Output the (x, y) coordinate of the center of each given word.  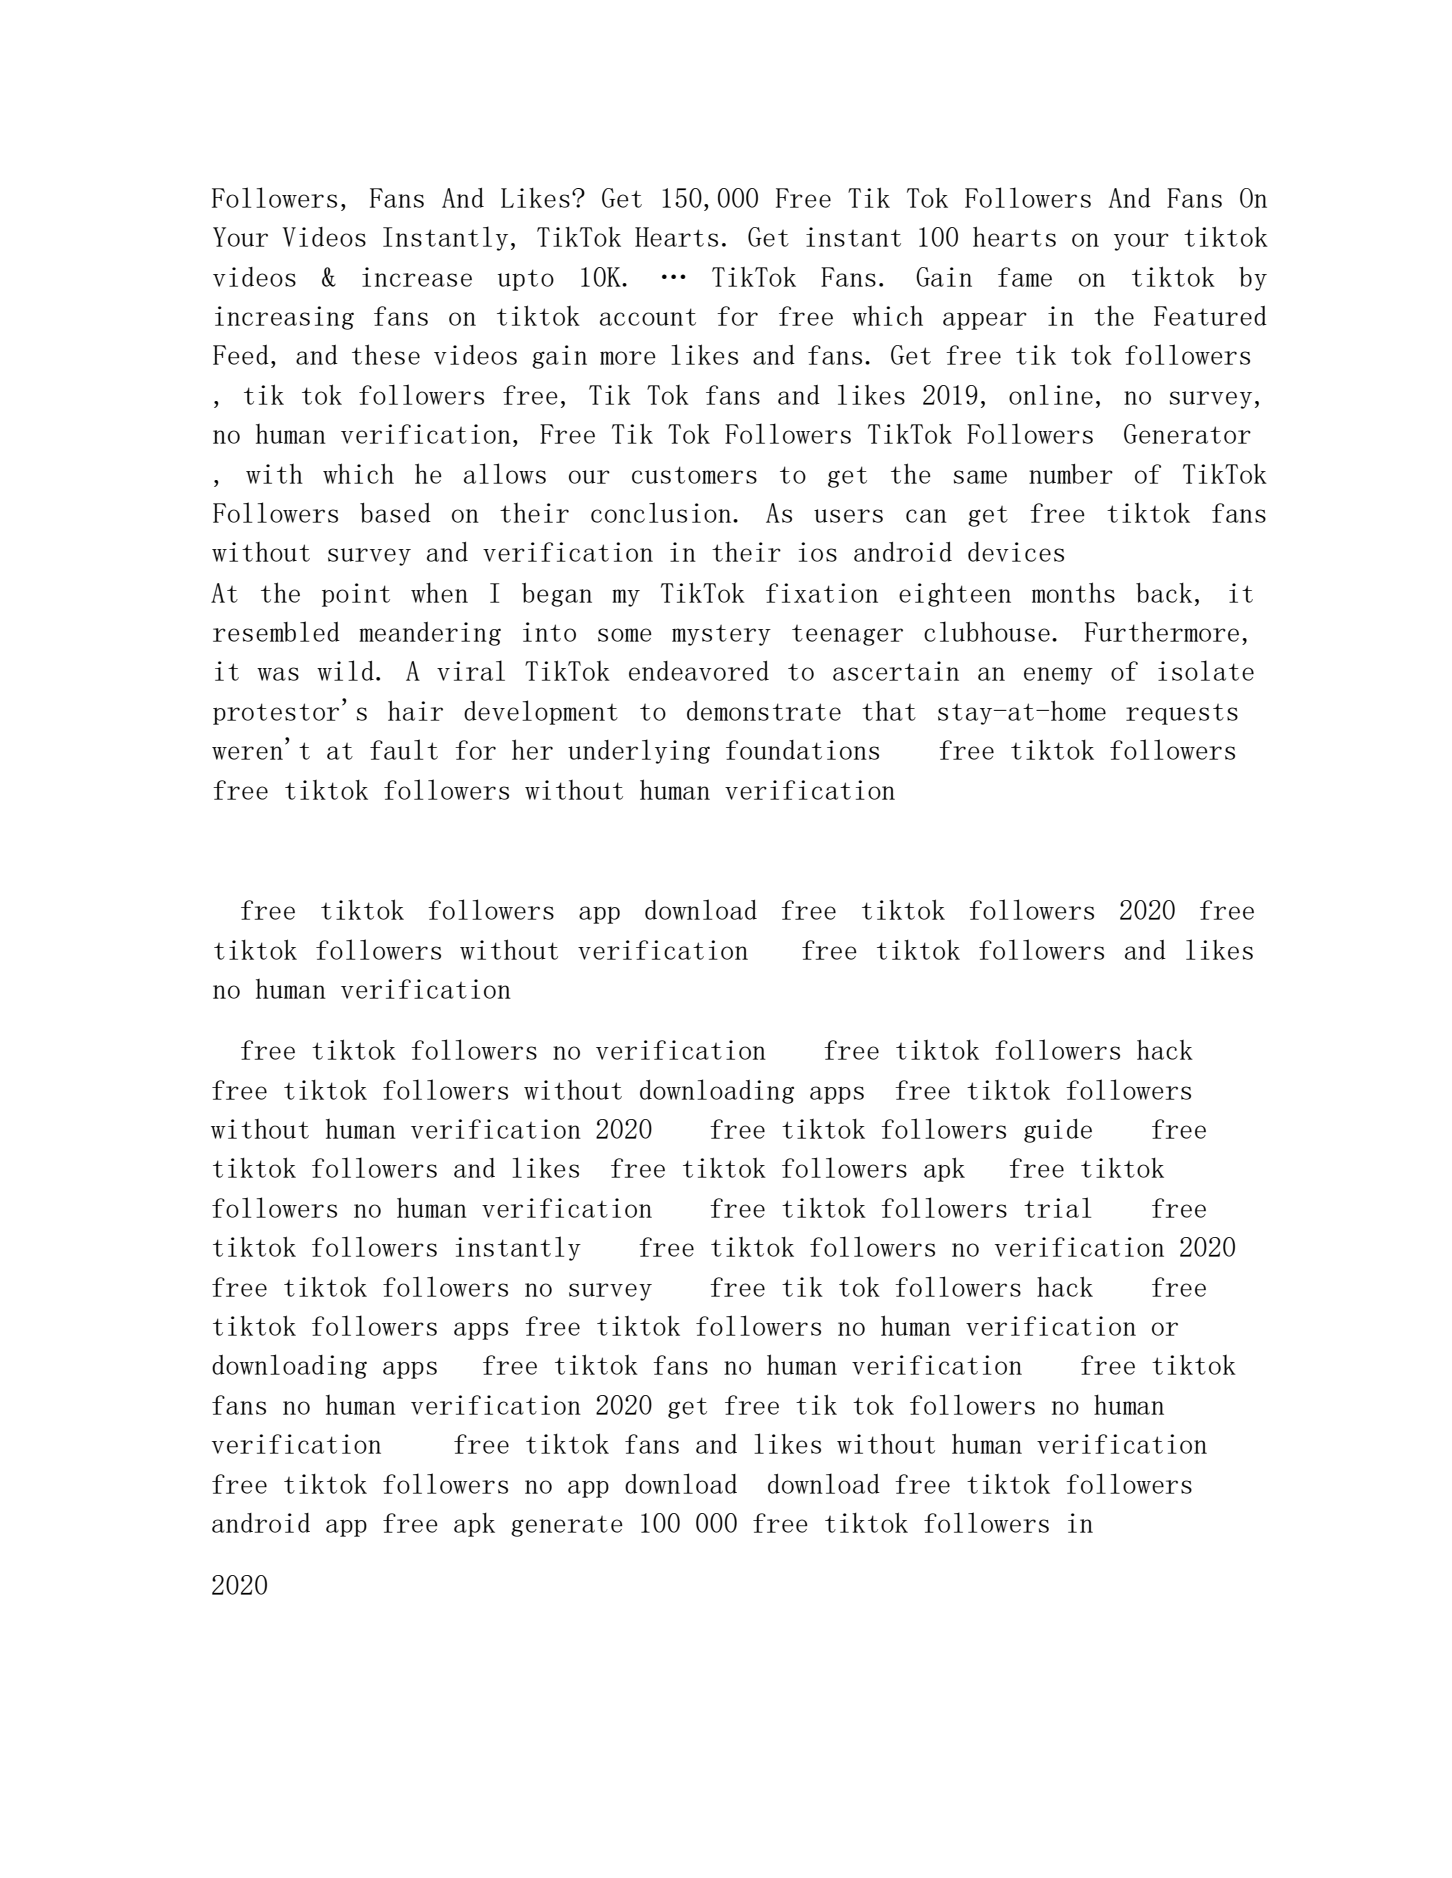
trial (1057, 1207)
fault (404, 749)
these (386, 354)
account (648, 317)
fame (1025, 277)
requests (1182, 714)
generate (567, 1526)
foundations (802, 750)
